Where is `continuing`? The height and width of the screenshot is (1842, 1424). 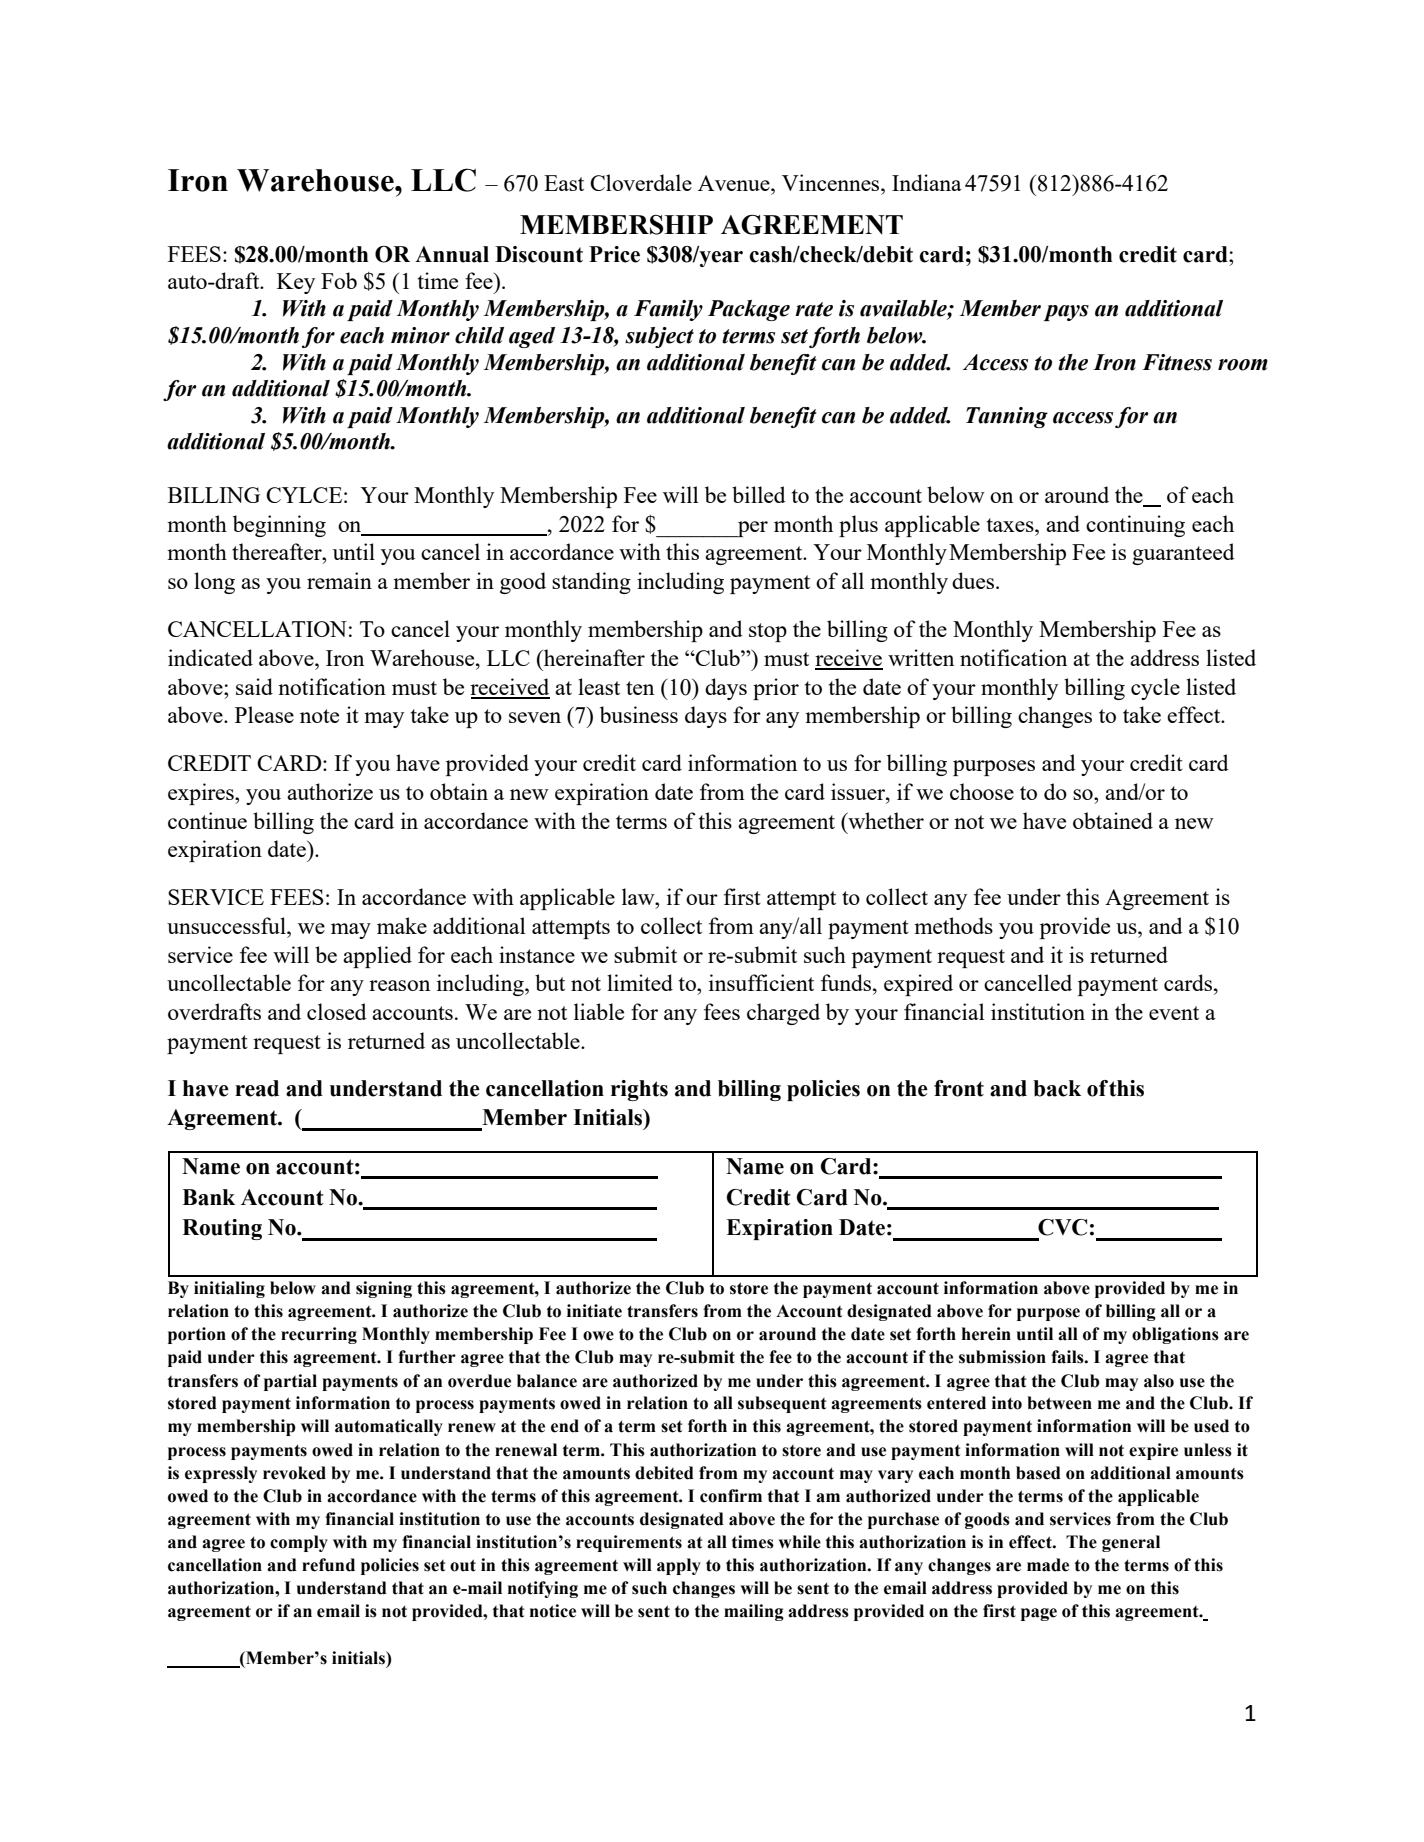
continuing is located at coordinates (1135, 526).
